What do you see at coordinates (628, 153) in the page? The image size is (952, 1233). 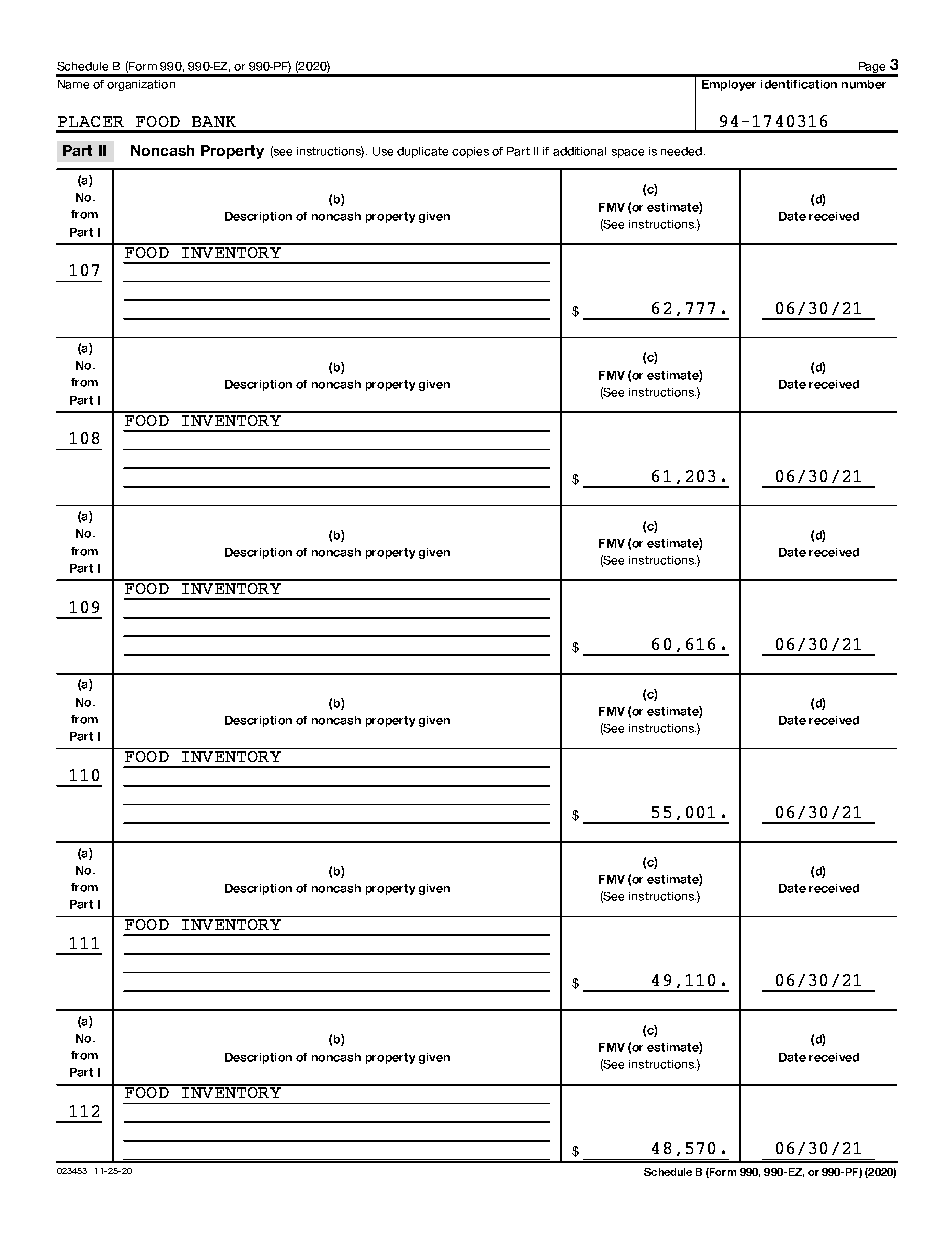 I see `space` at bounding box center [628, 153].
